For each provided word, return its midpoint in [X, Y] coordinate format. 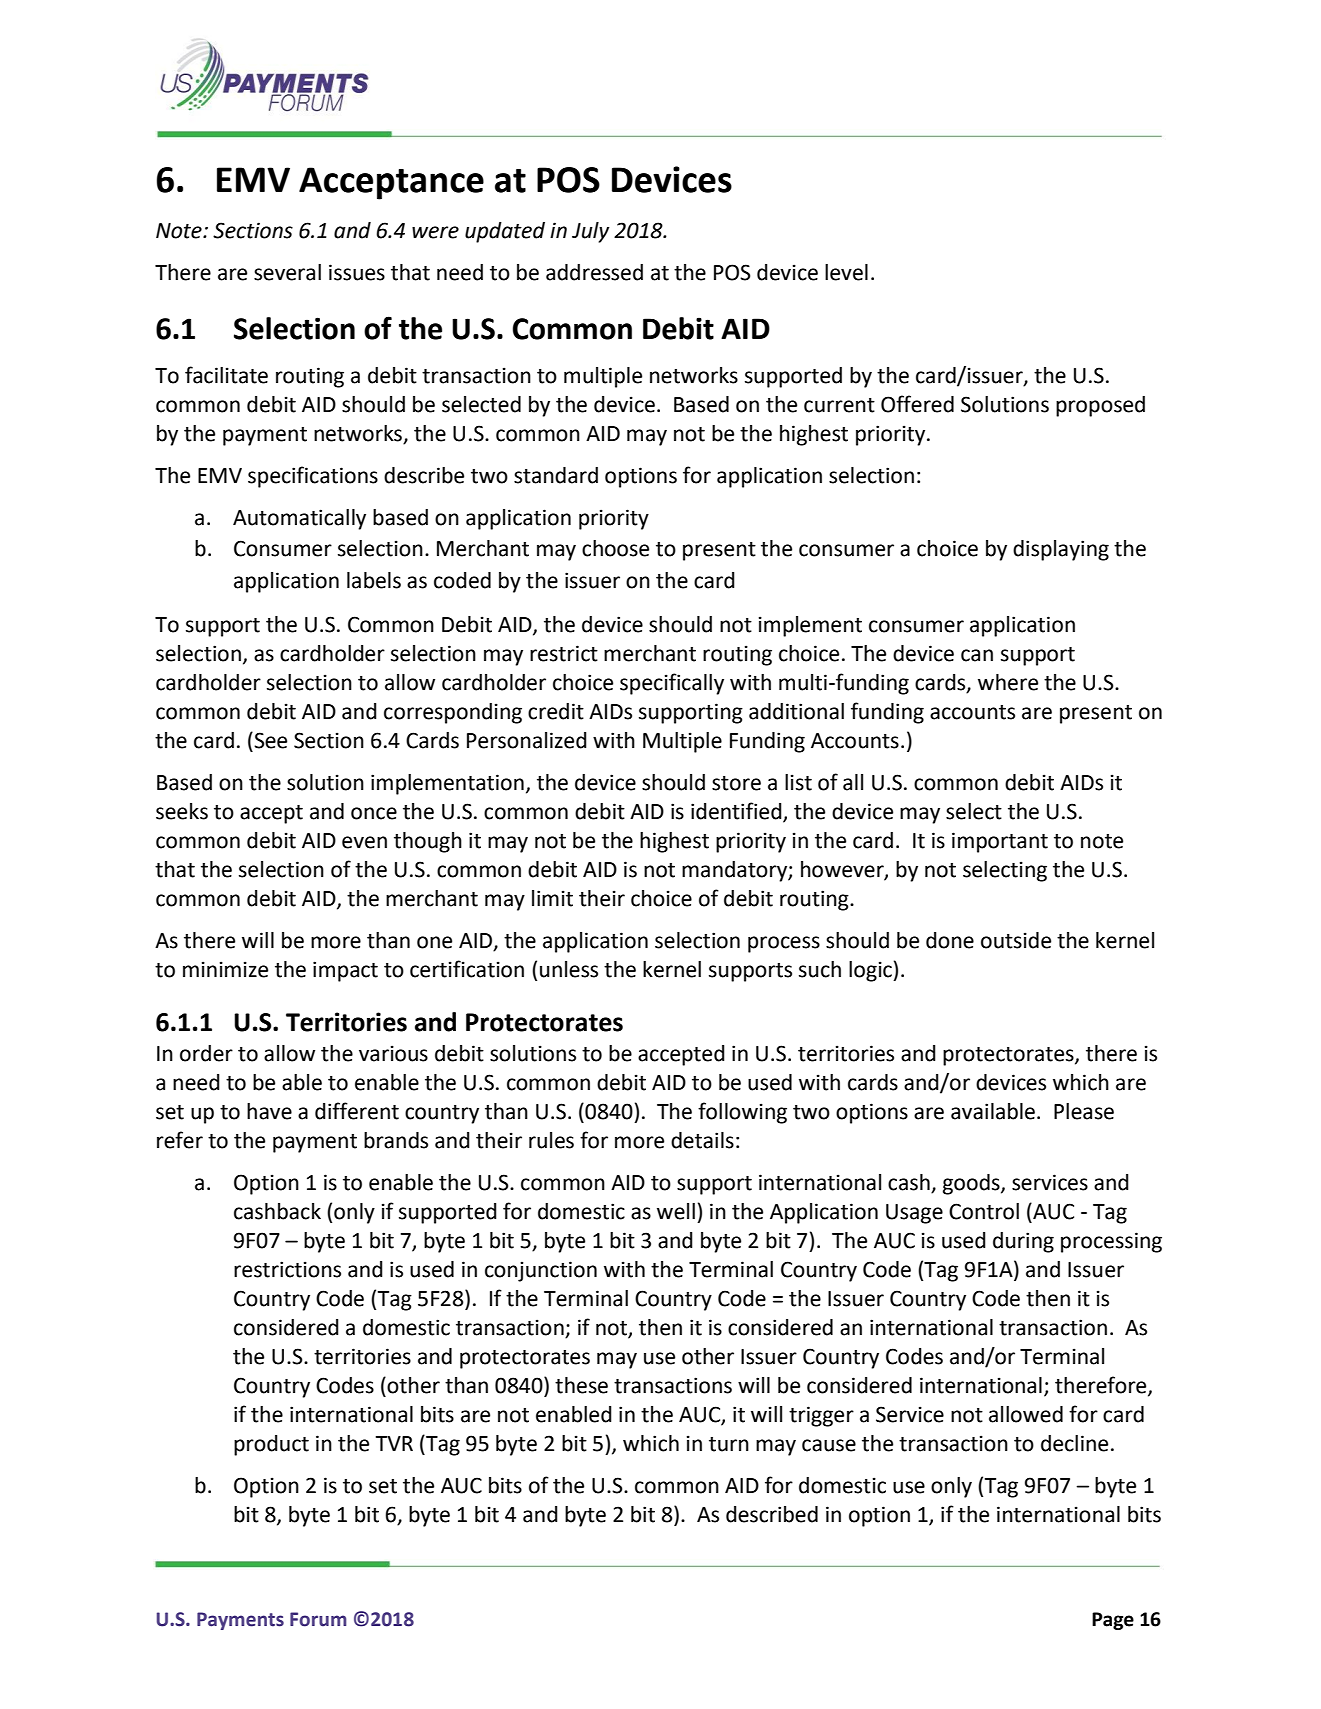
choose [615, 548]
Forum [318, 1619]
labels [374, 580]
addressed [594, 272]
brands [396, 1140]
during [1023, 1242]
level [846, 272]
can [977, 655]
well [676, 1211]
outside [1016, 940]
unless [569, 969]
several [287, 272]
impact [345, 971]
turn [729, 1444]
